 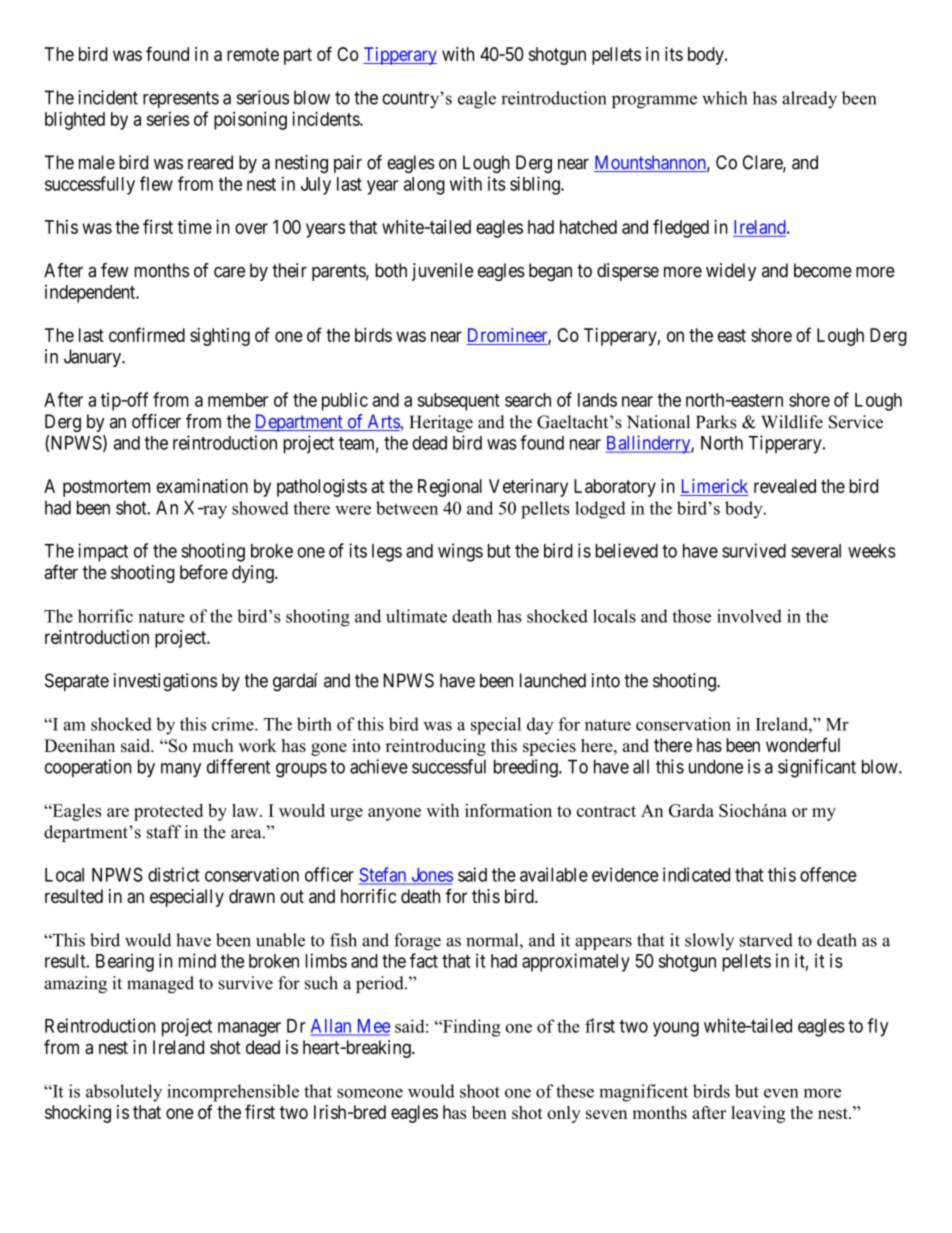 I want to click on wonderful, so click(x=803, y=744).
